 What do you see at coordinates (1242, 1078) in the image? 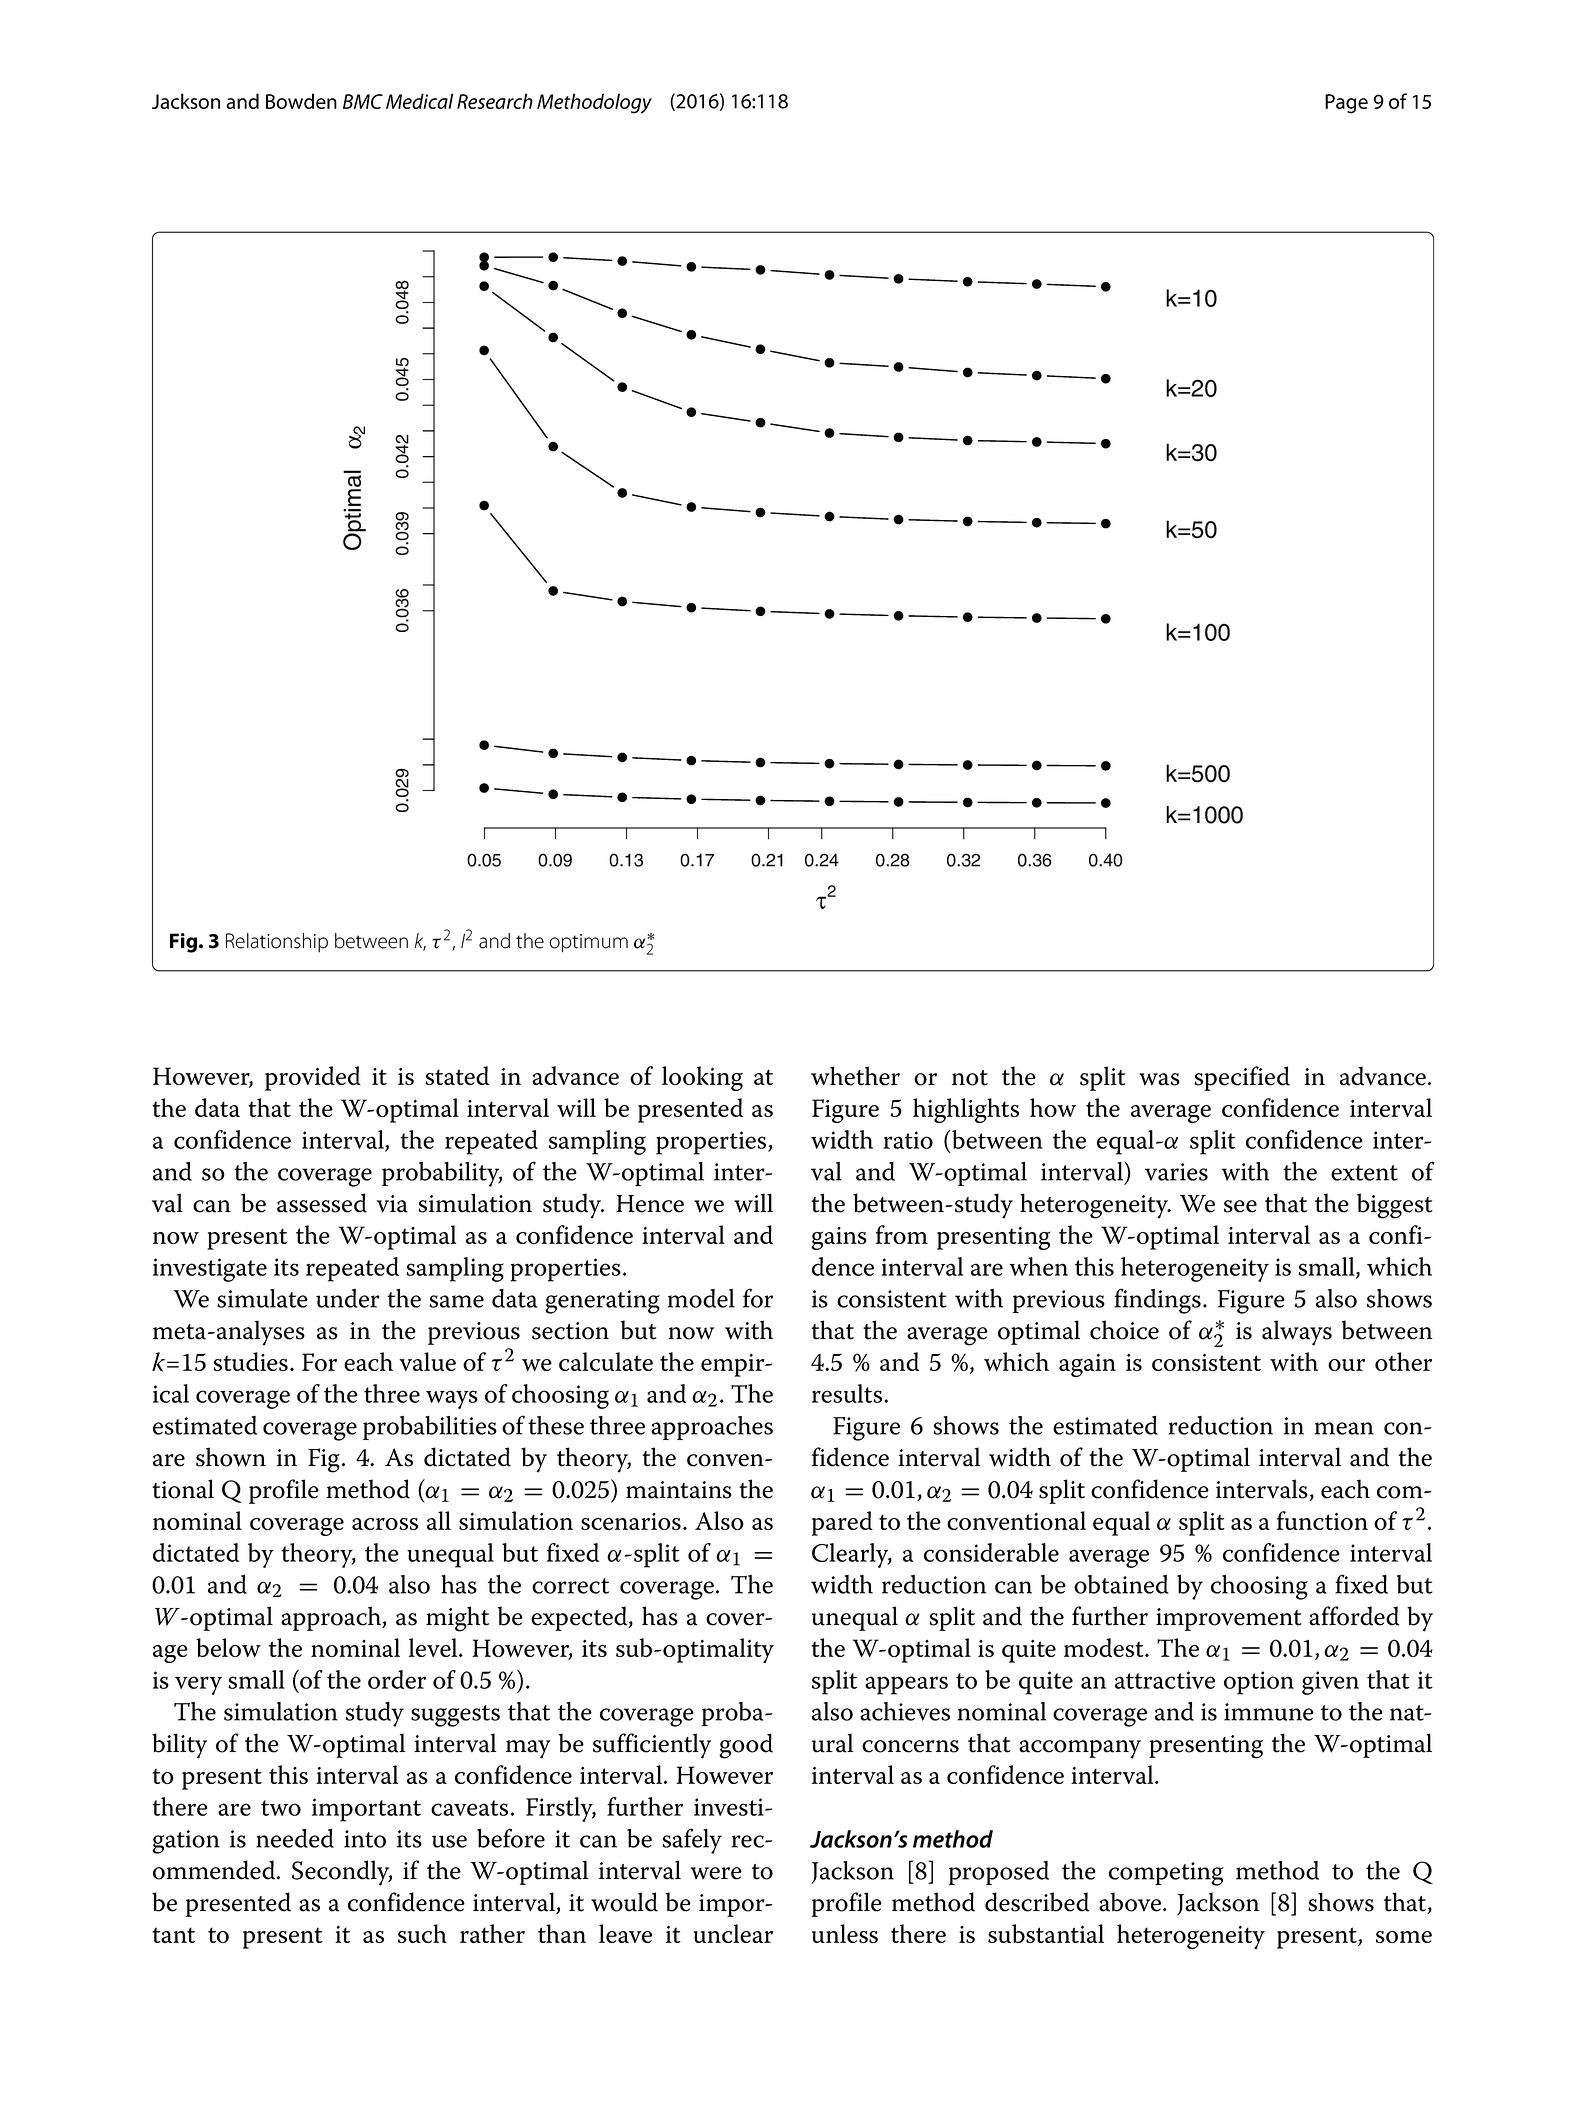
I see `specified` at bounding box center [1242, 1078].
